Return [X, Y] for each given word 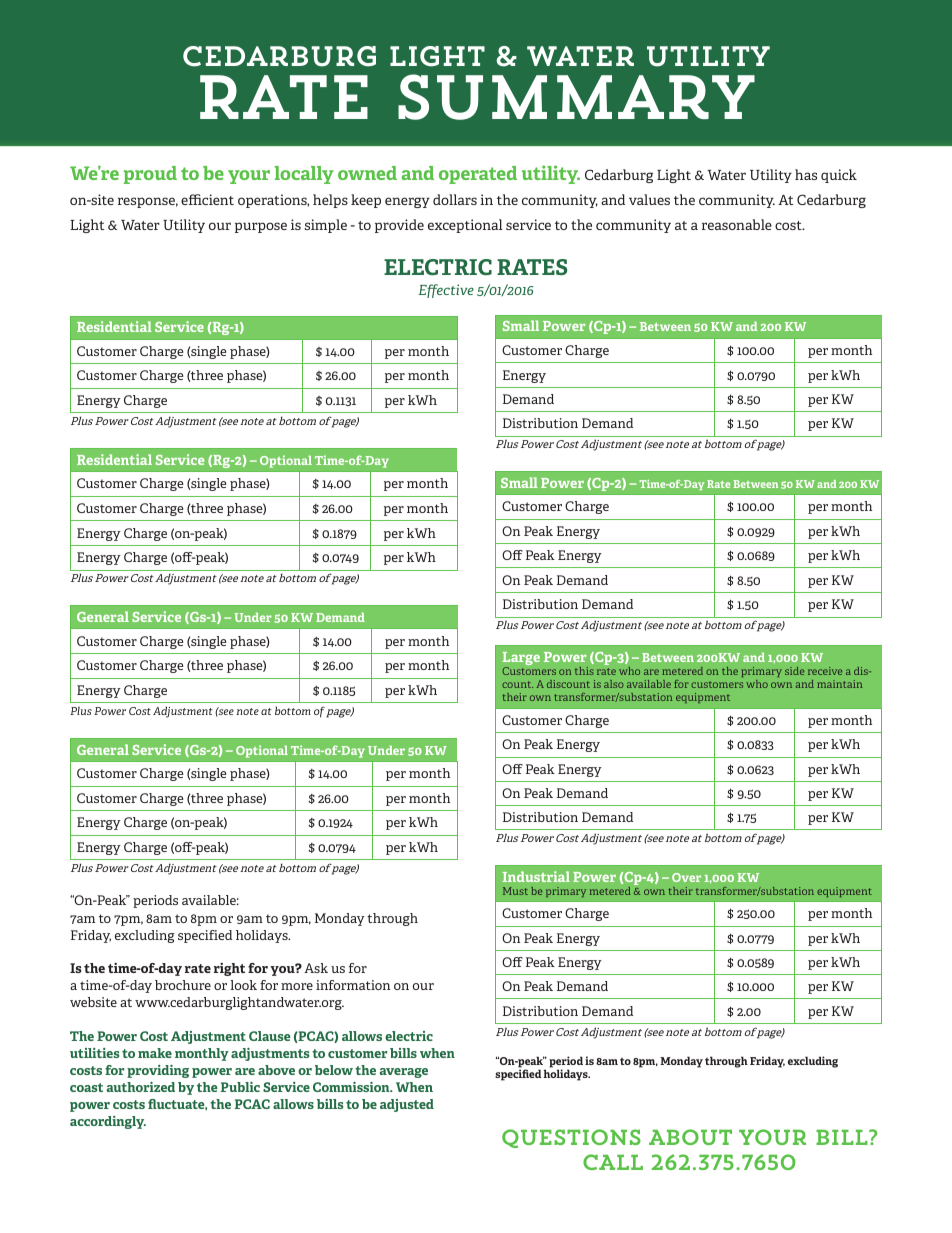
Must [515, 891]
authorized [141, 1087]
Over [686, 877]
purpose [261, 227]
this [584, 671]
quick [839, 176]
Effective [446, 291]
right [229, 969]
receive [825, 671]
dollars [455, 199]
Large [521, 660]
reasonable [737, 224]
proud [150, 175]
